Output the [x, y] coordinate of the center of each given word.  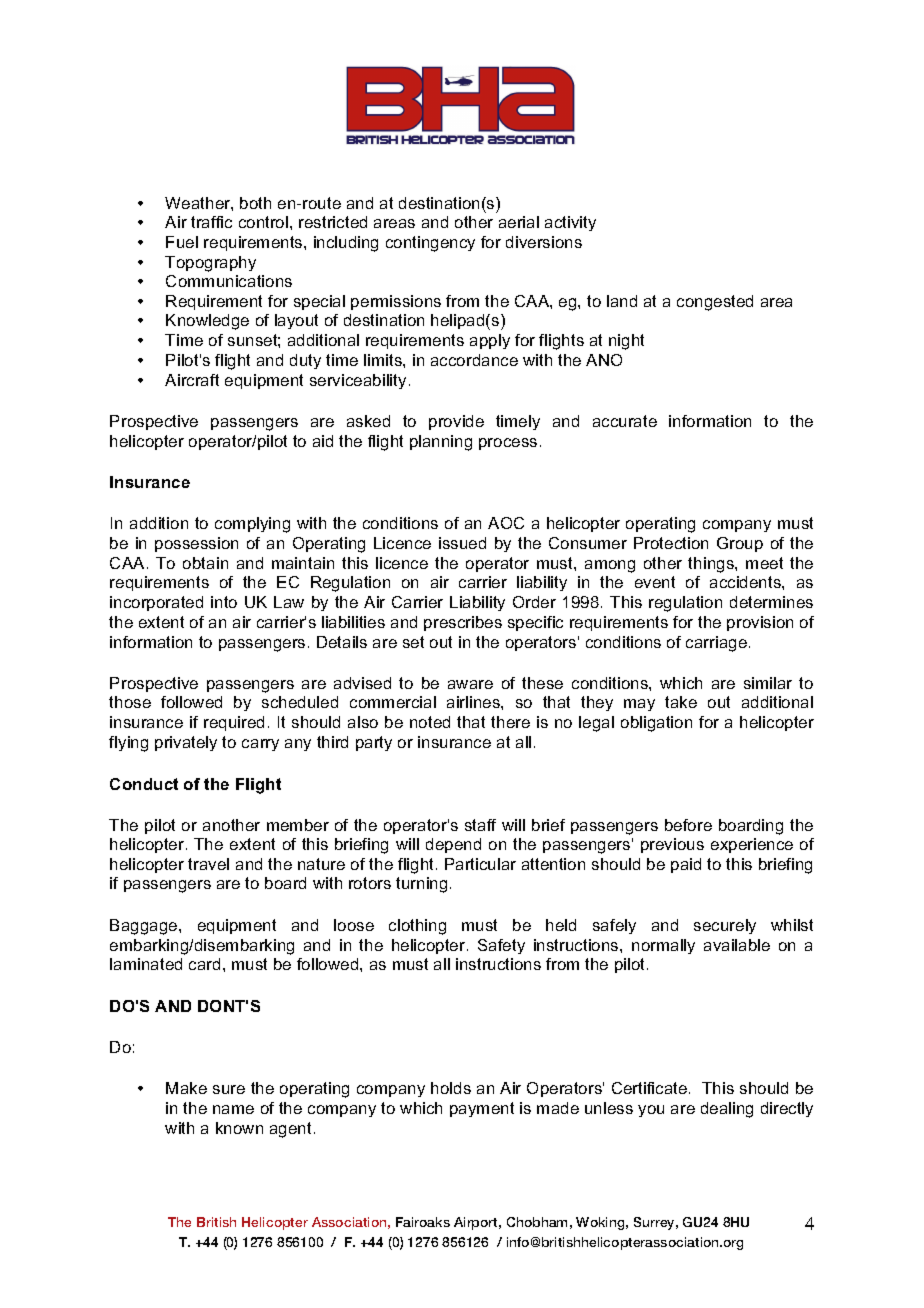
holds [451, 1088]
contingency [430, 244]
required [234, 723]
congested [715, 303]
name [233, 1109]
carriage [716, 644]
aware [470, 684]
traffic [211, 222]
